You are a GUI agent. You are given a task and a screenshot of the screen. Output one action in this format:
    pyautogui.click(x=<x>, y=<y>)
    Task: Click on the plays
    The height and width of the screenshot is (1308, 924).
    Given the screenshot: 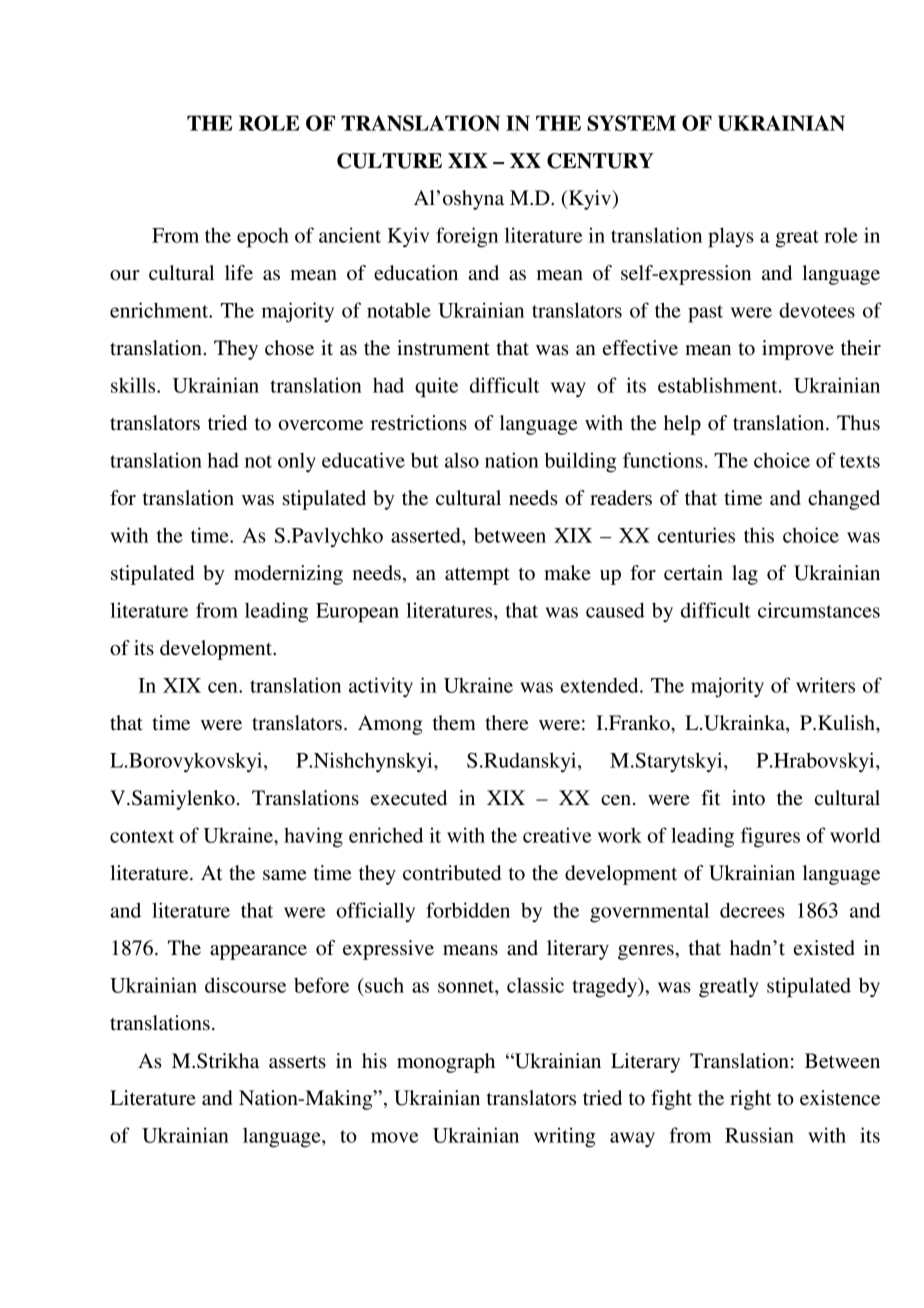 What is the action you would take?
    pyautogui.click(x=731, y=237)
